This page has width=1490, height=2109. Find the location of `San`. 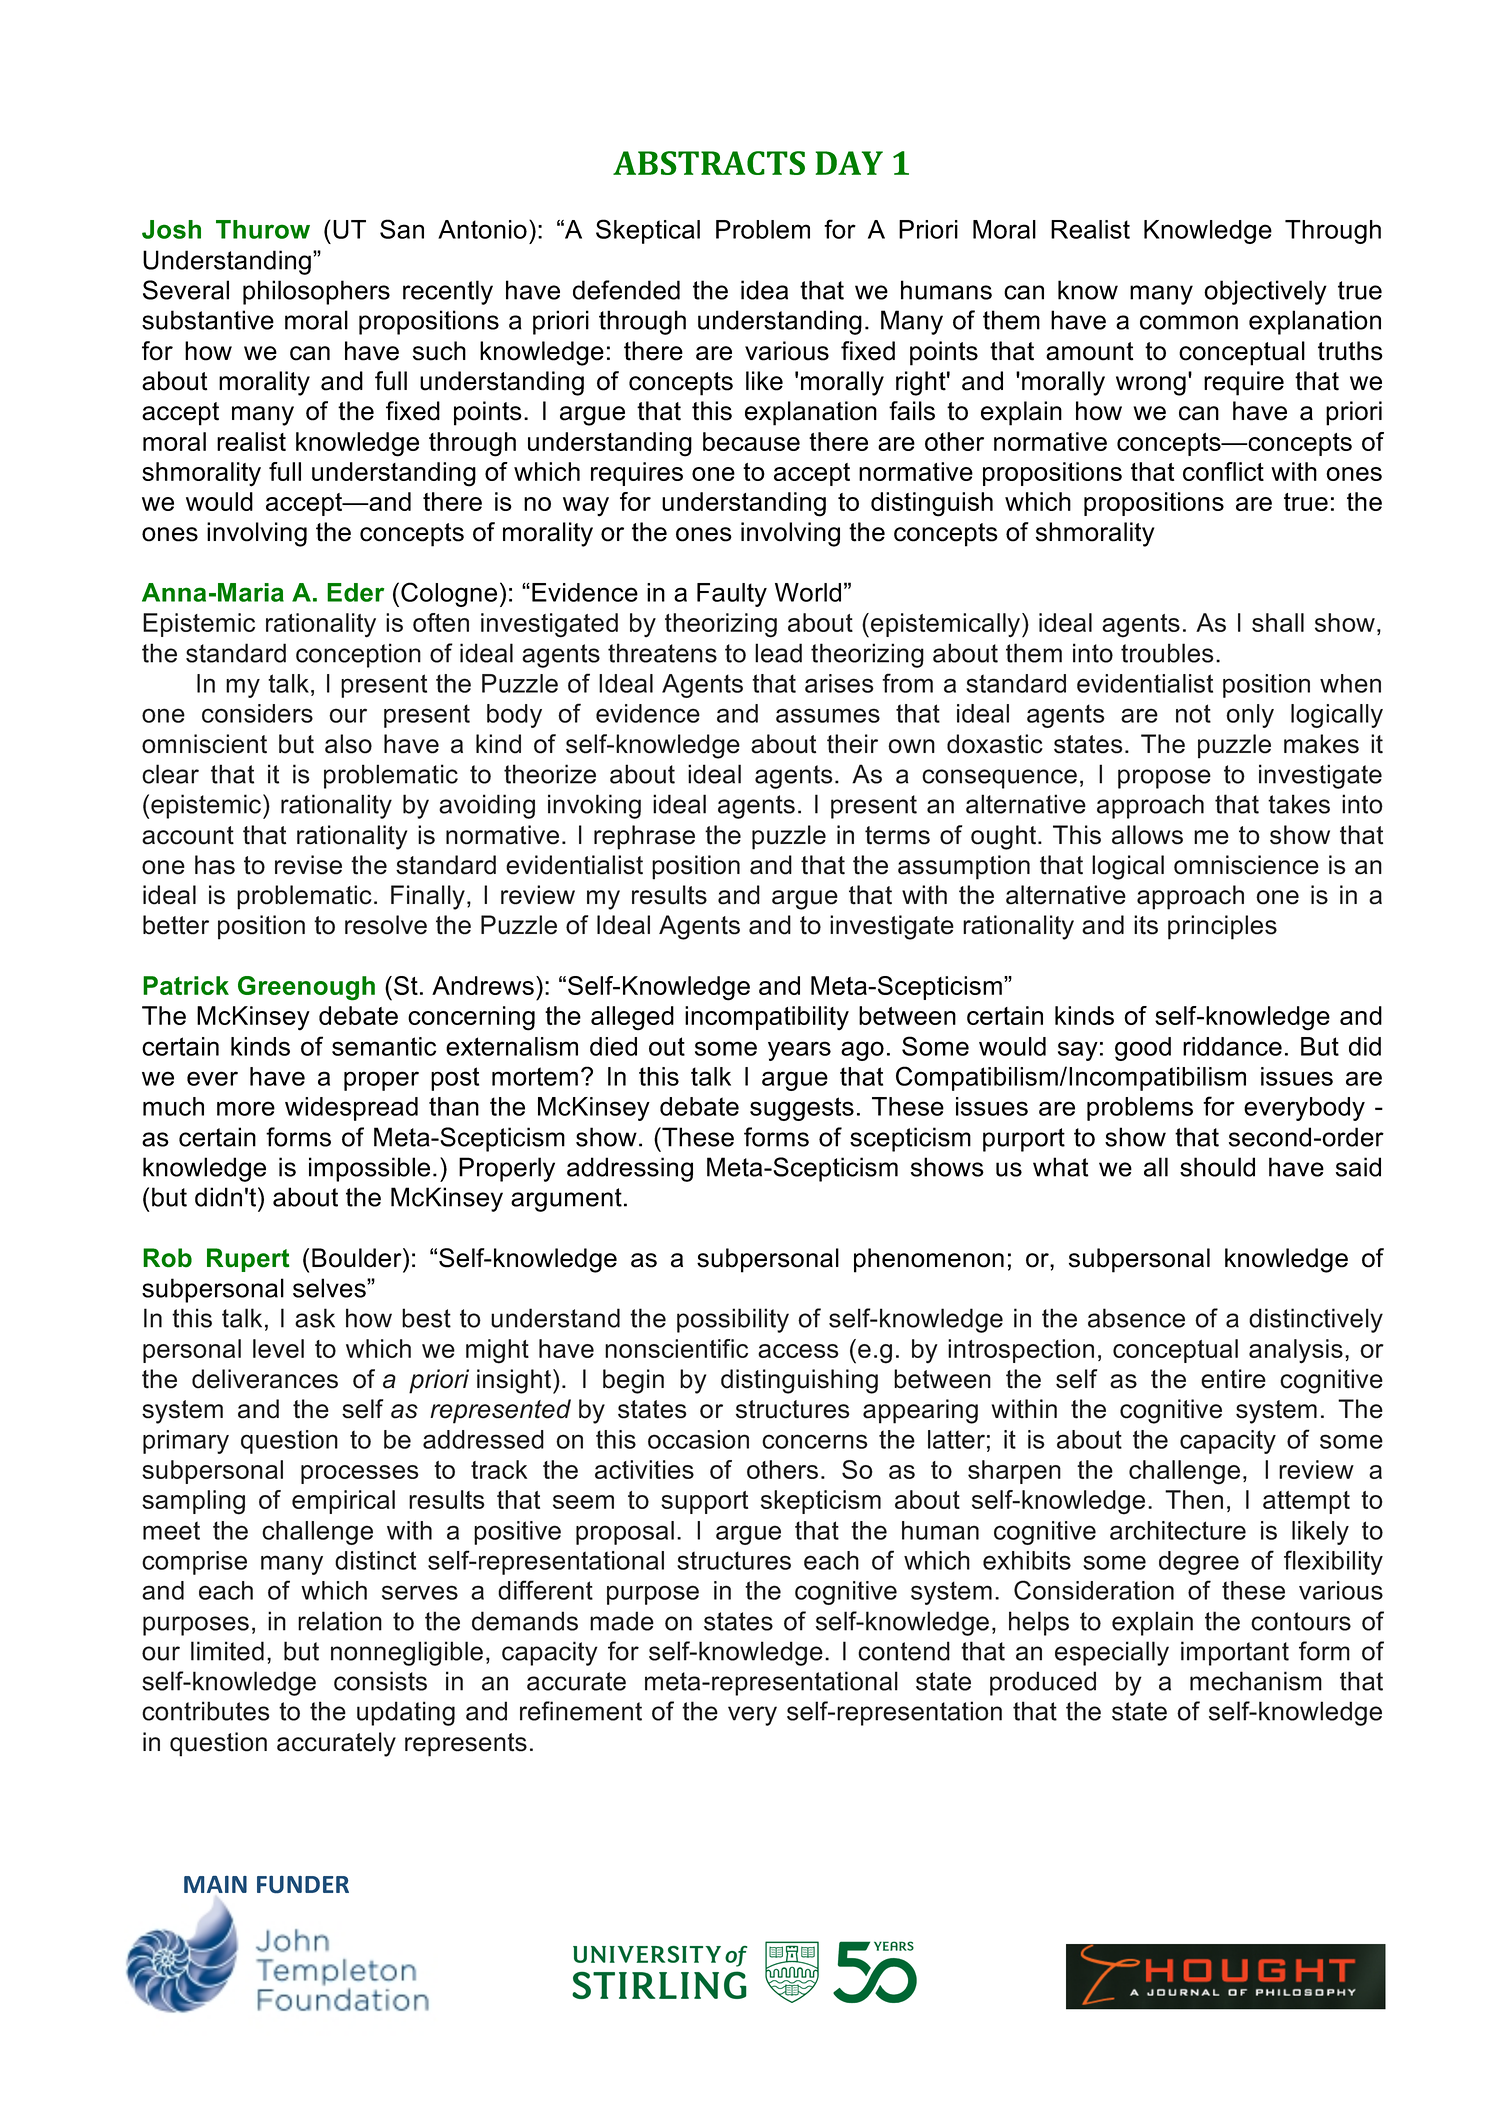

San is located at coordinates (402, 229).
